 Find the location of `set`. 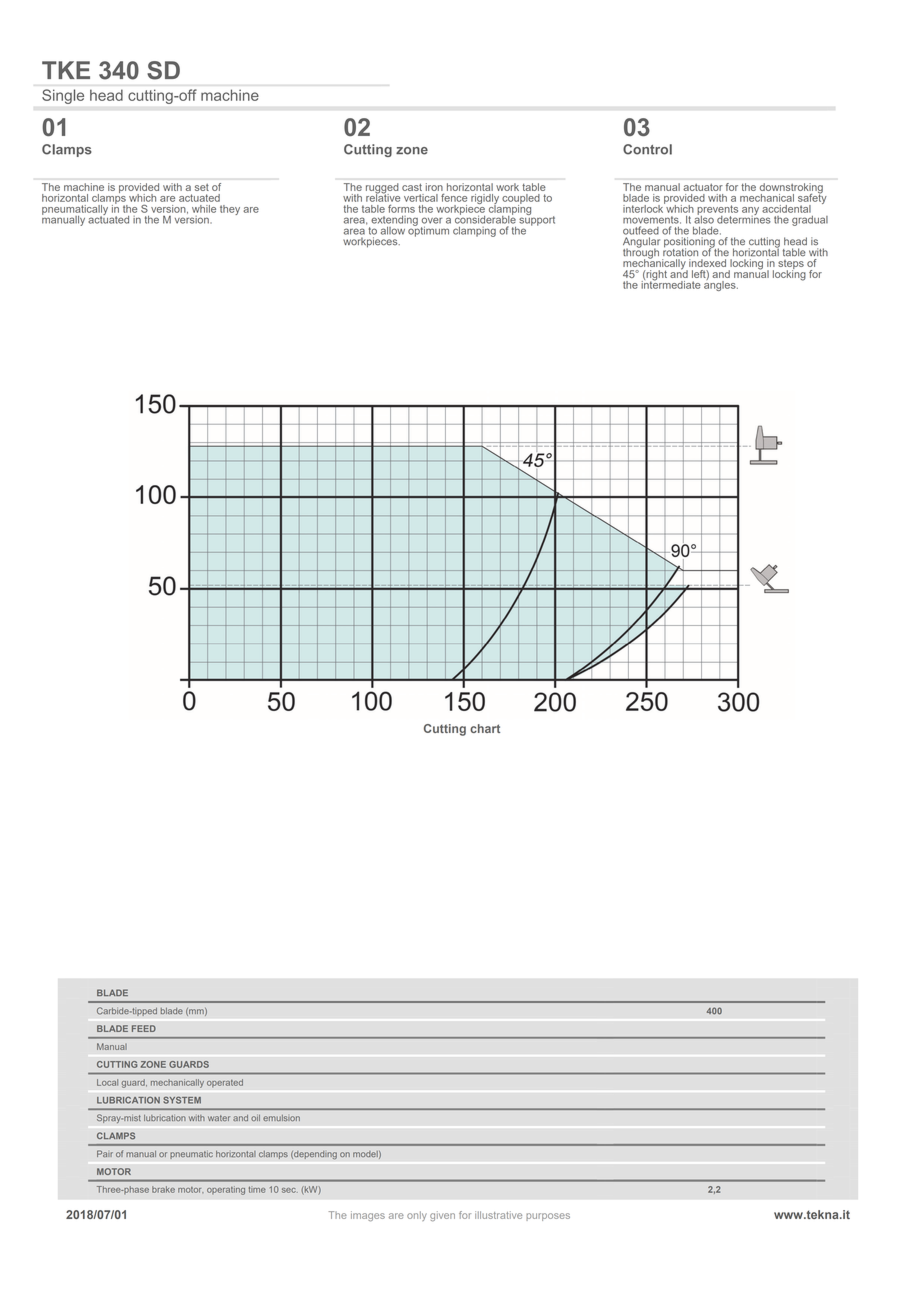

set is located at coordinates (202, 187).
